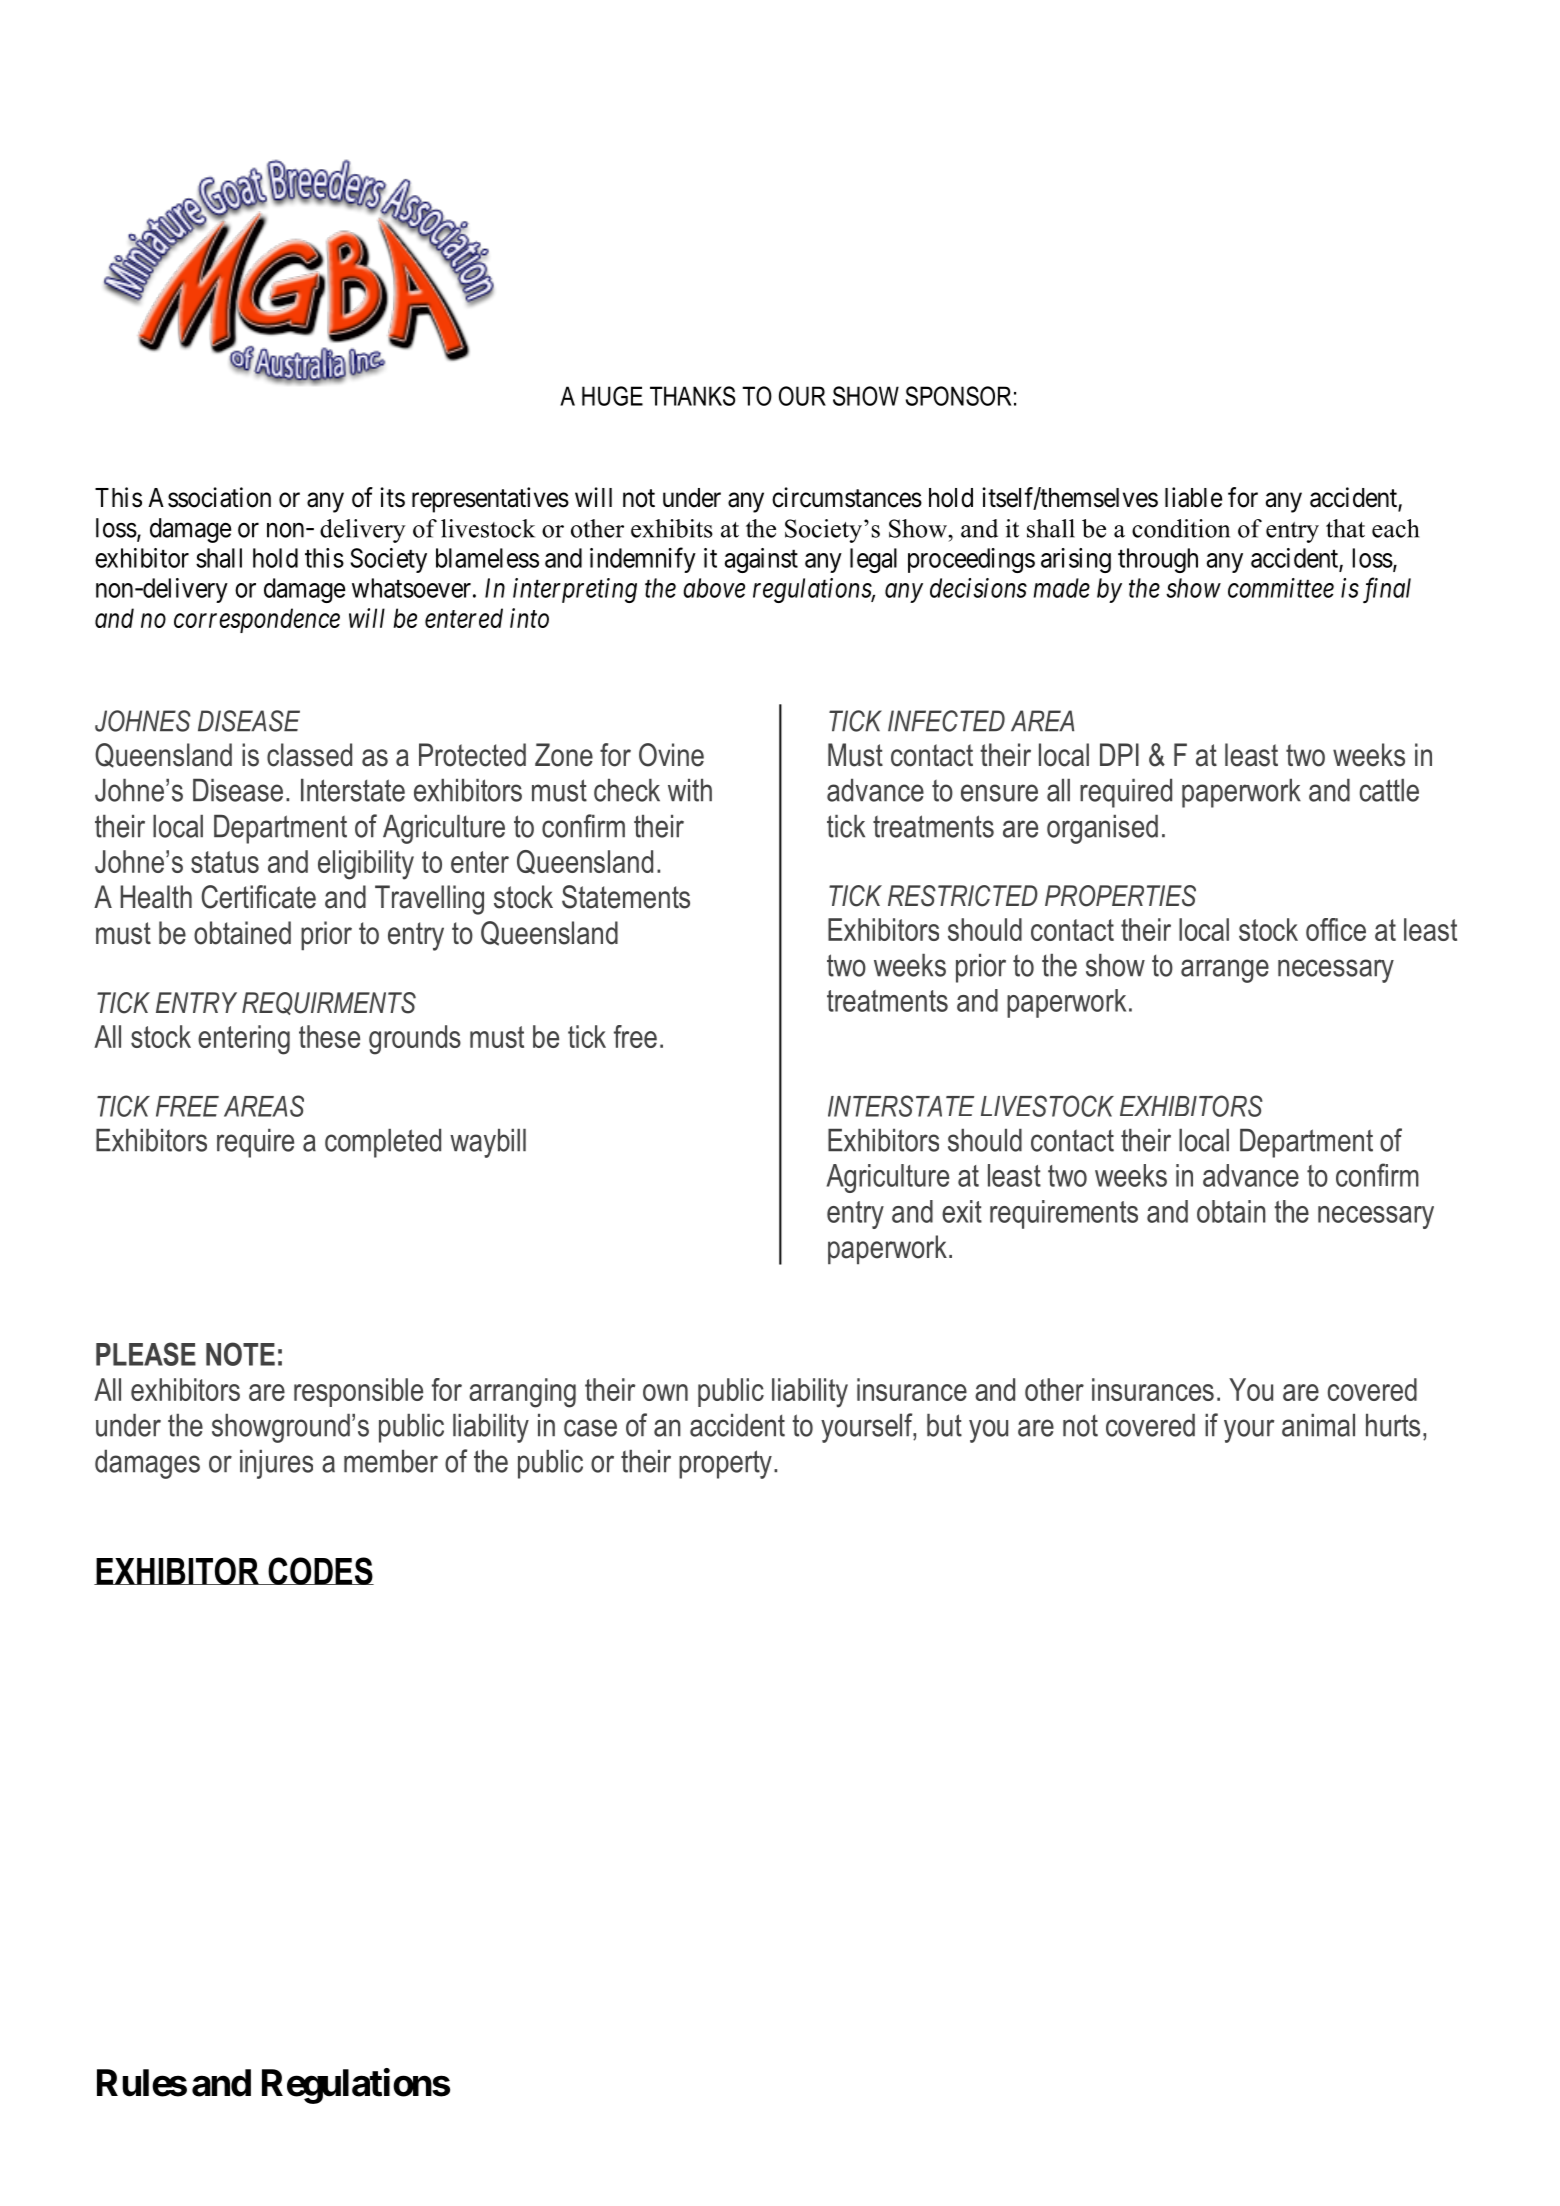 The width and height of the page is (1560, 2206). What do you see at coordinates (320, 1571) in the page?
I see `CODES` at bounding box center [320, 1571].
